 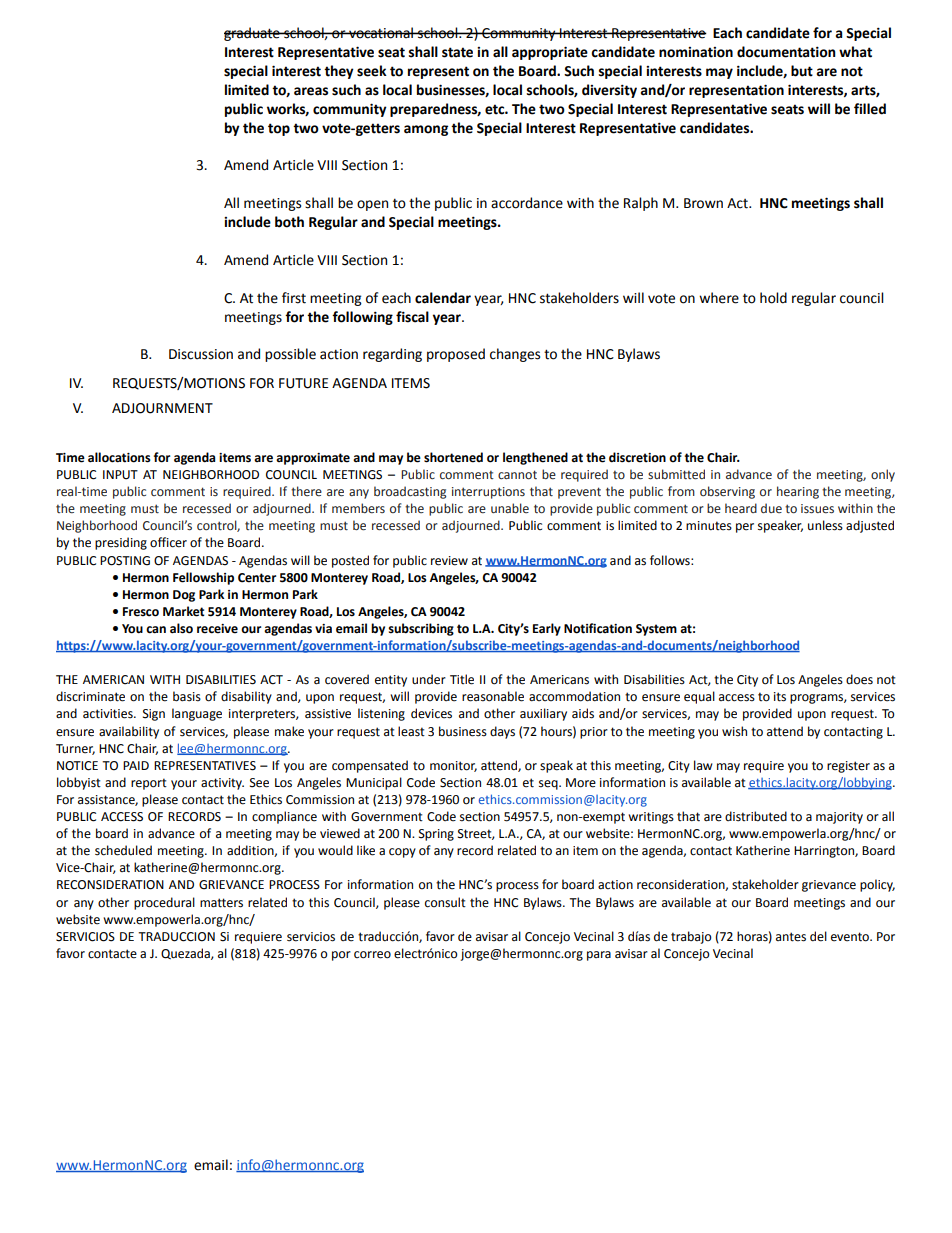 I want to click on proposed, so click(x=456, y=355).
